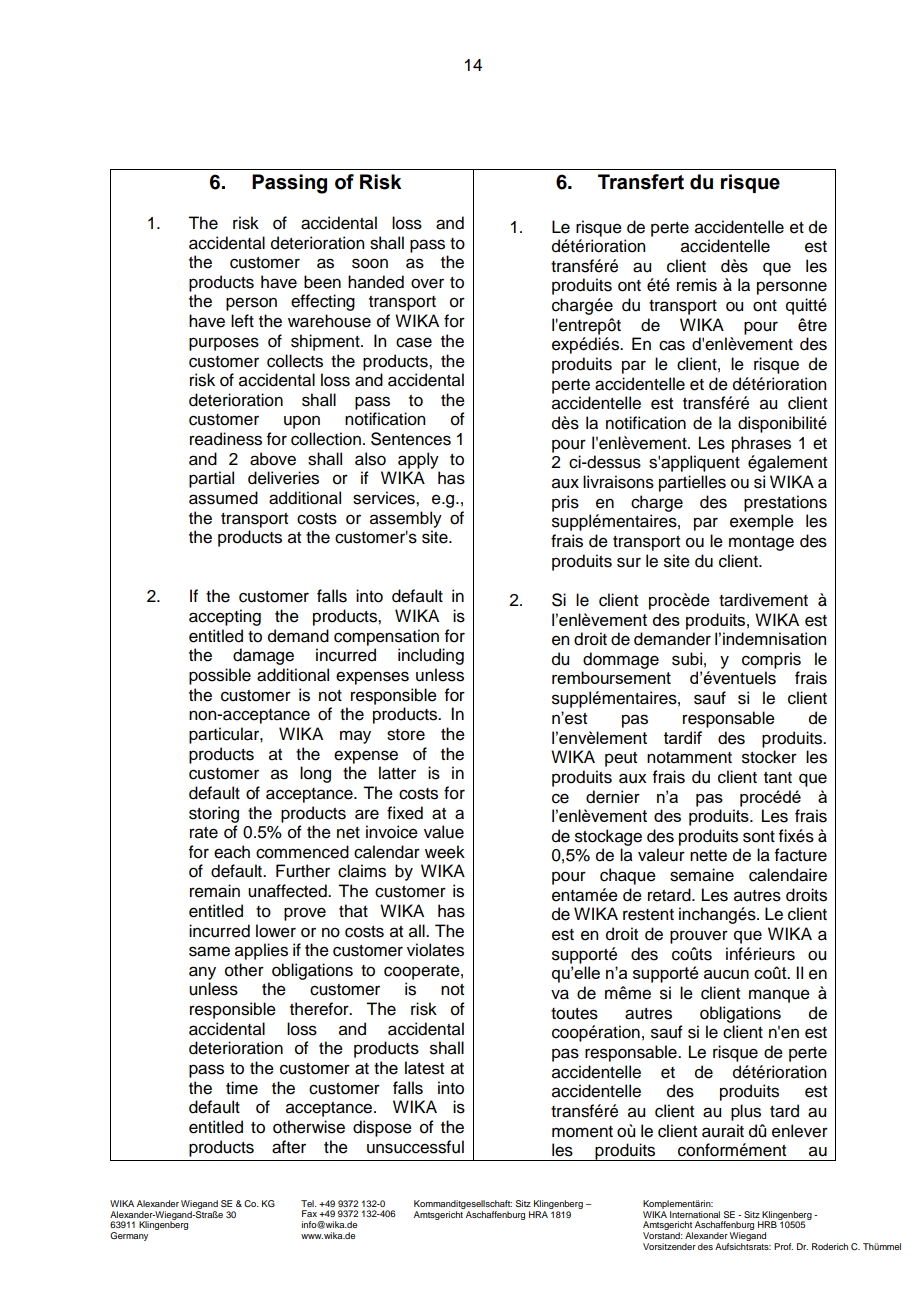 The height and width of the screenshot is (1308, 924). Describe the element at coordinates (223, 498) in the screenshot. I see `assumed` at that location.
